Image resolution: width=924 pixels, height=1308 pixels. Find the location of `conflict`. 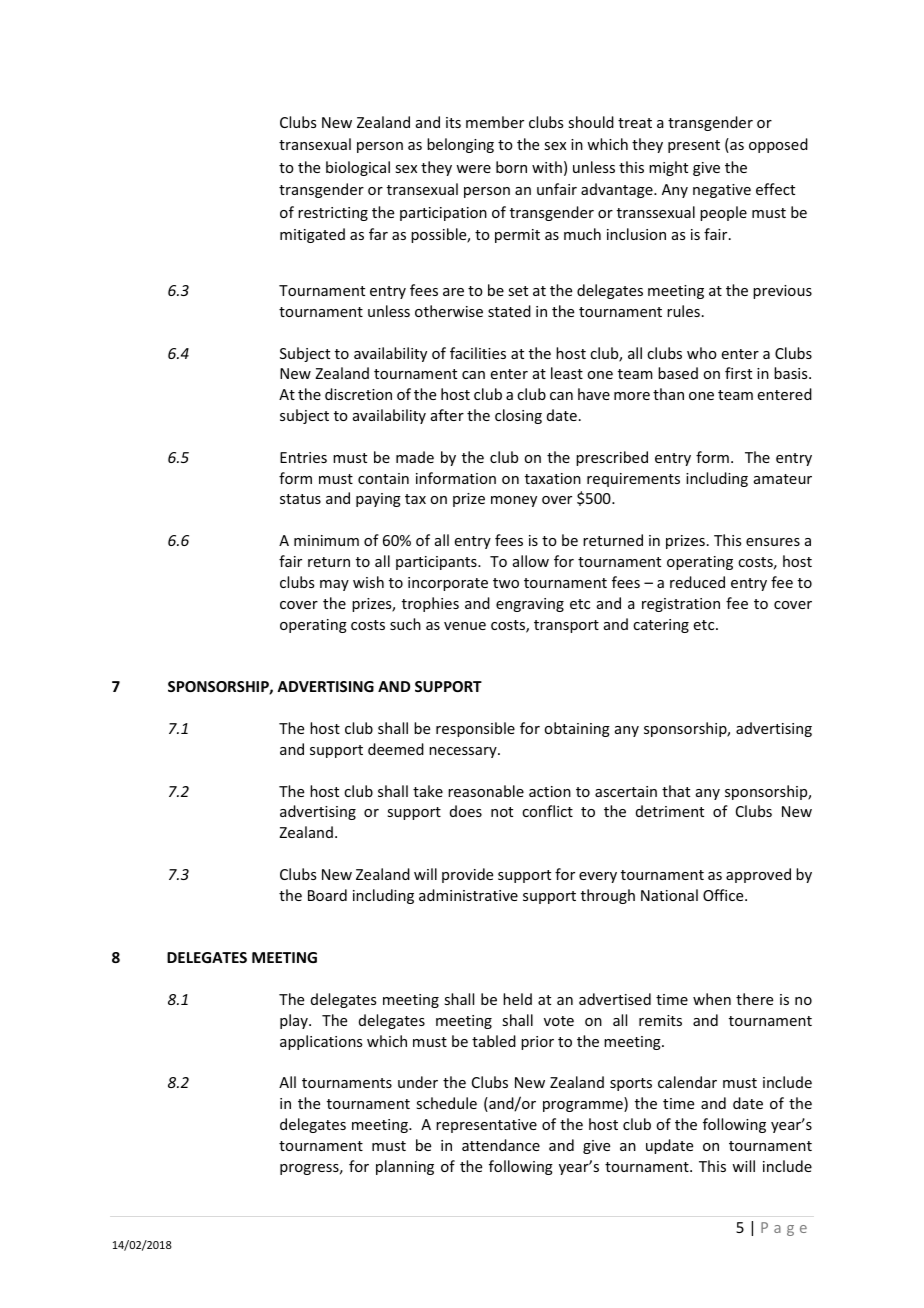

conflict is located at coordinates (547, 811).
